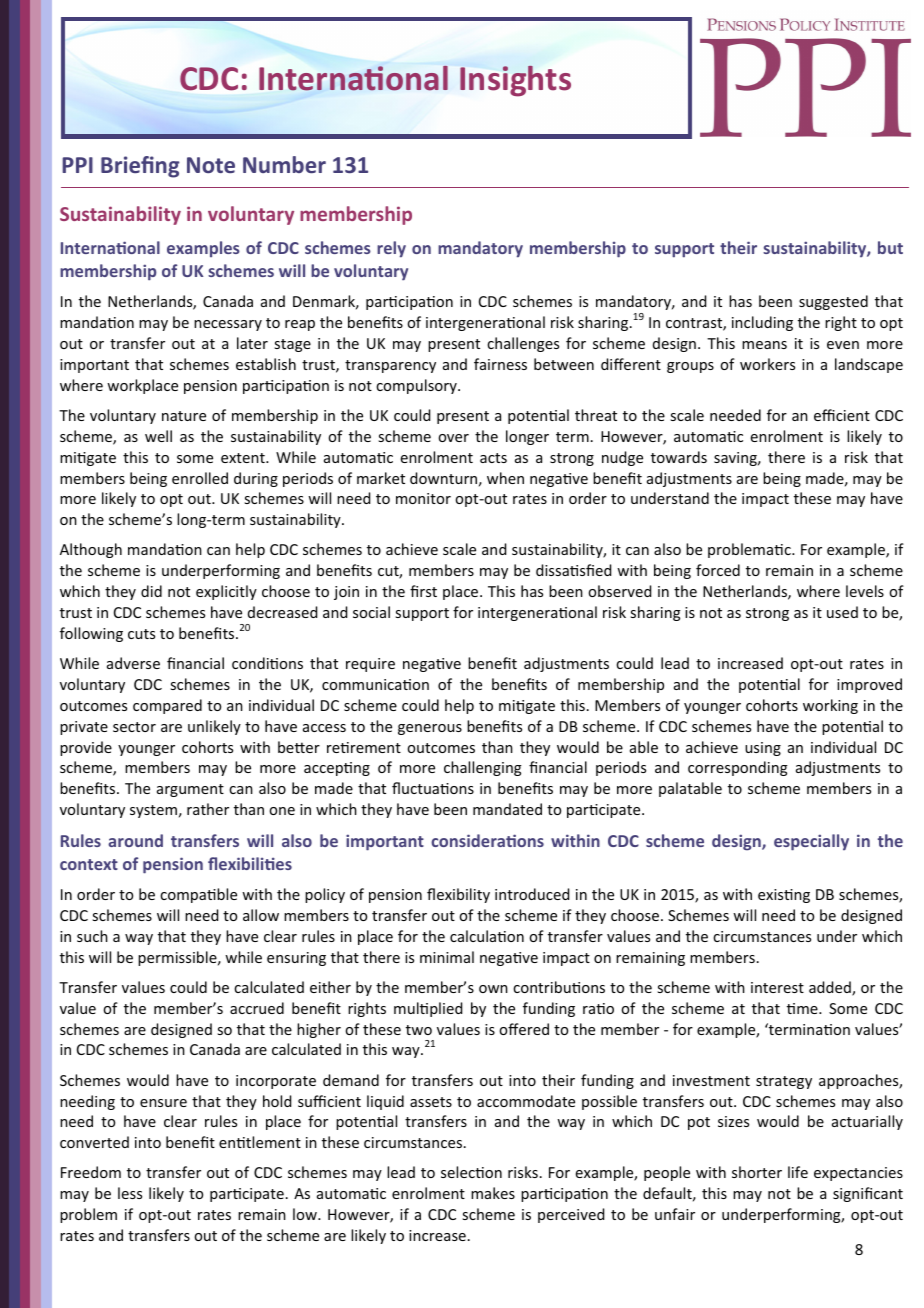 The image size is (924, 1308). I want to click on less, so click(130, 1193).
